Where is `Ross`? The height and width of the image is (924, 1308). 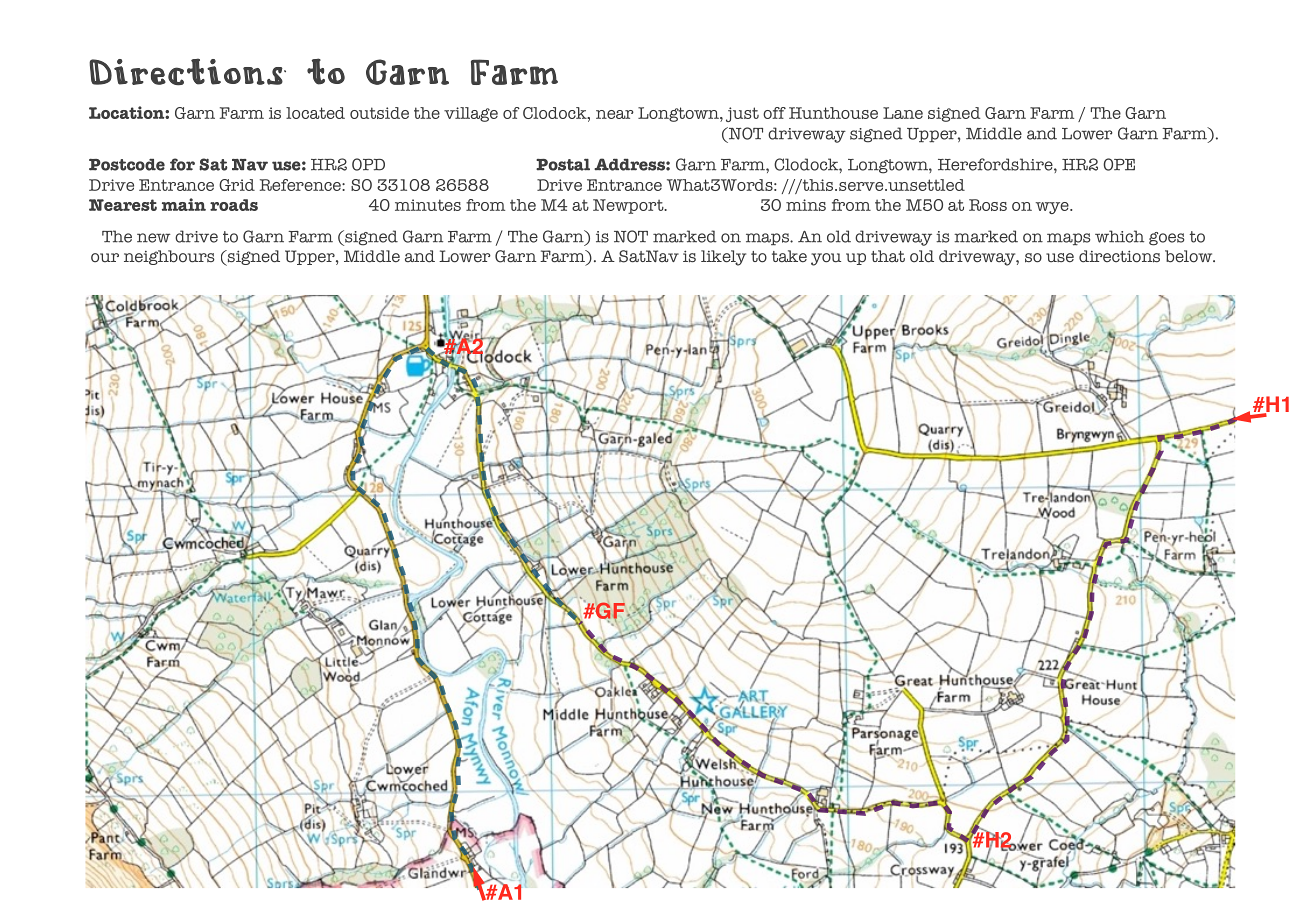 Ross is located at coordinates (988, 205).
